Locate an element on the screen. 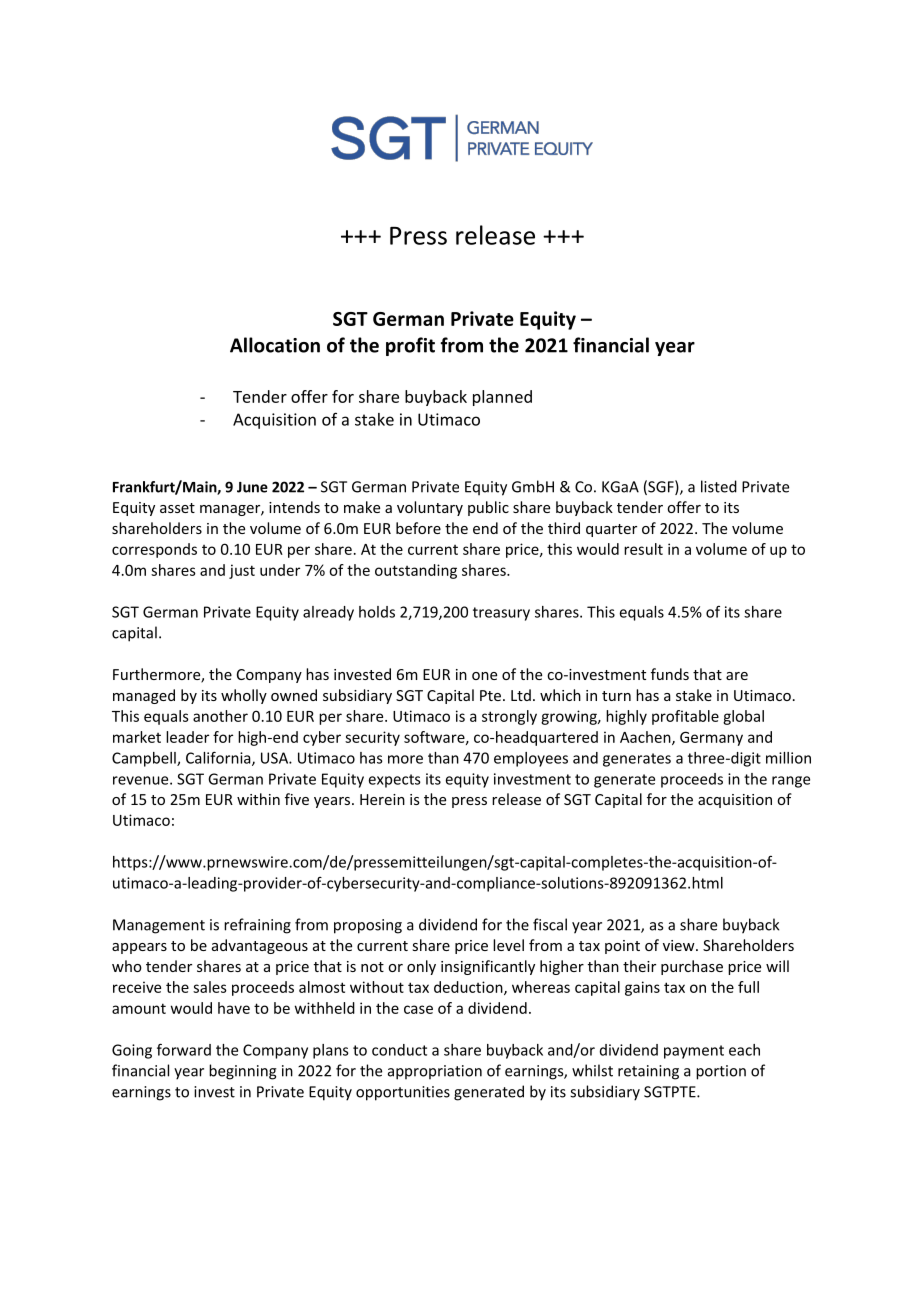 This screenshot has height=1308, width=924. planned is located at coordinates (502, 398).
